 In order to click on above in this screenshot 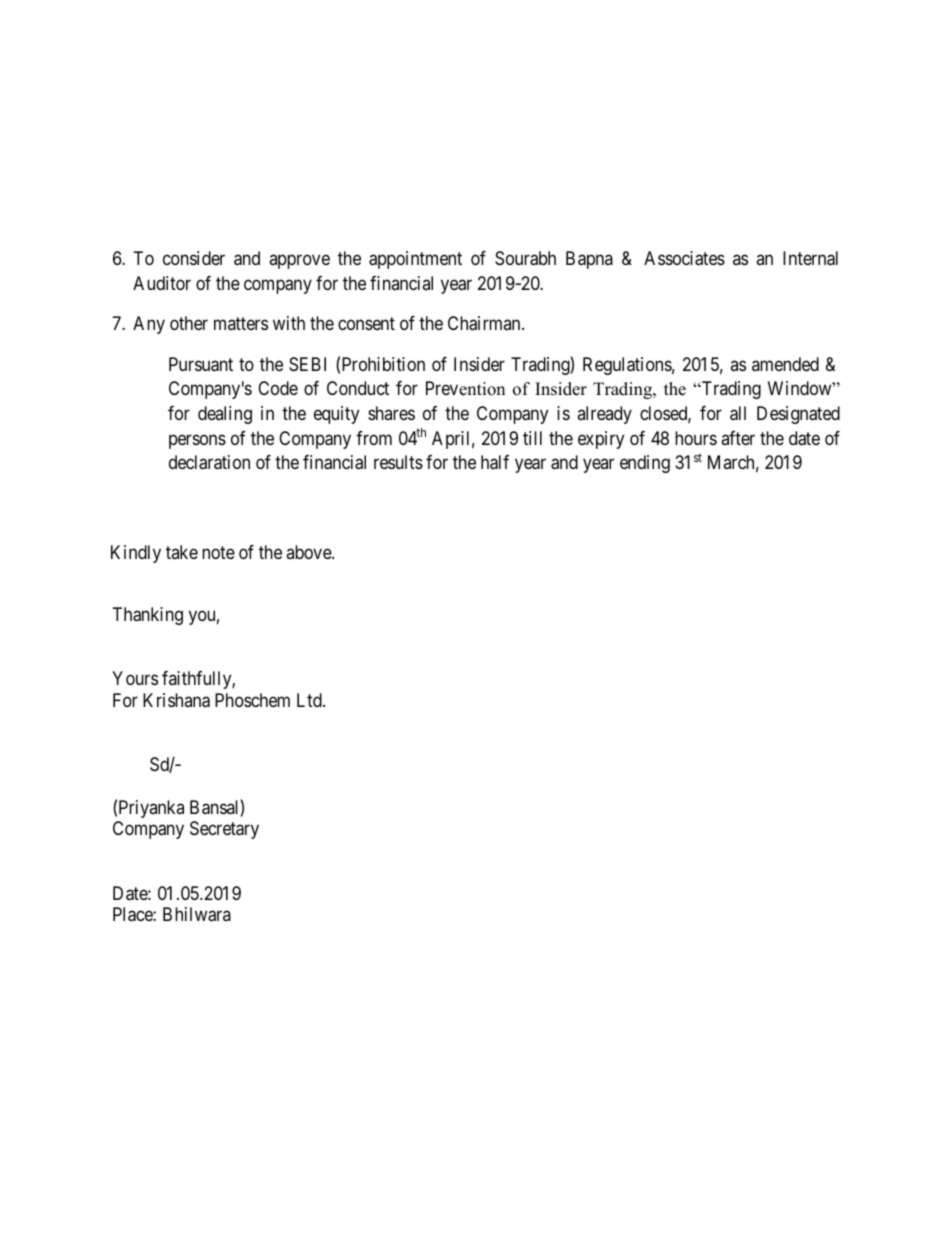, I will do `click(309, 552)`.
